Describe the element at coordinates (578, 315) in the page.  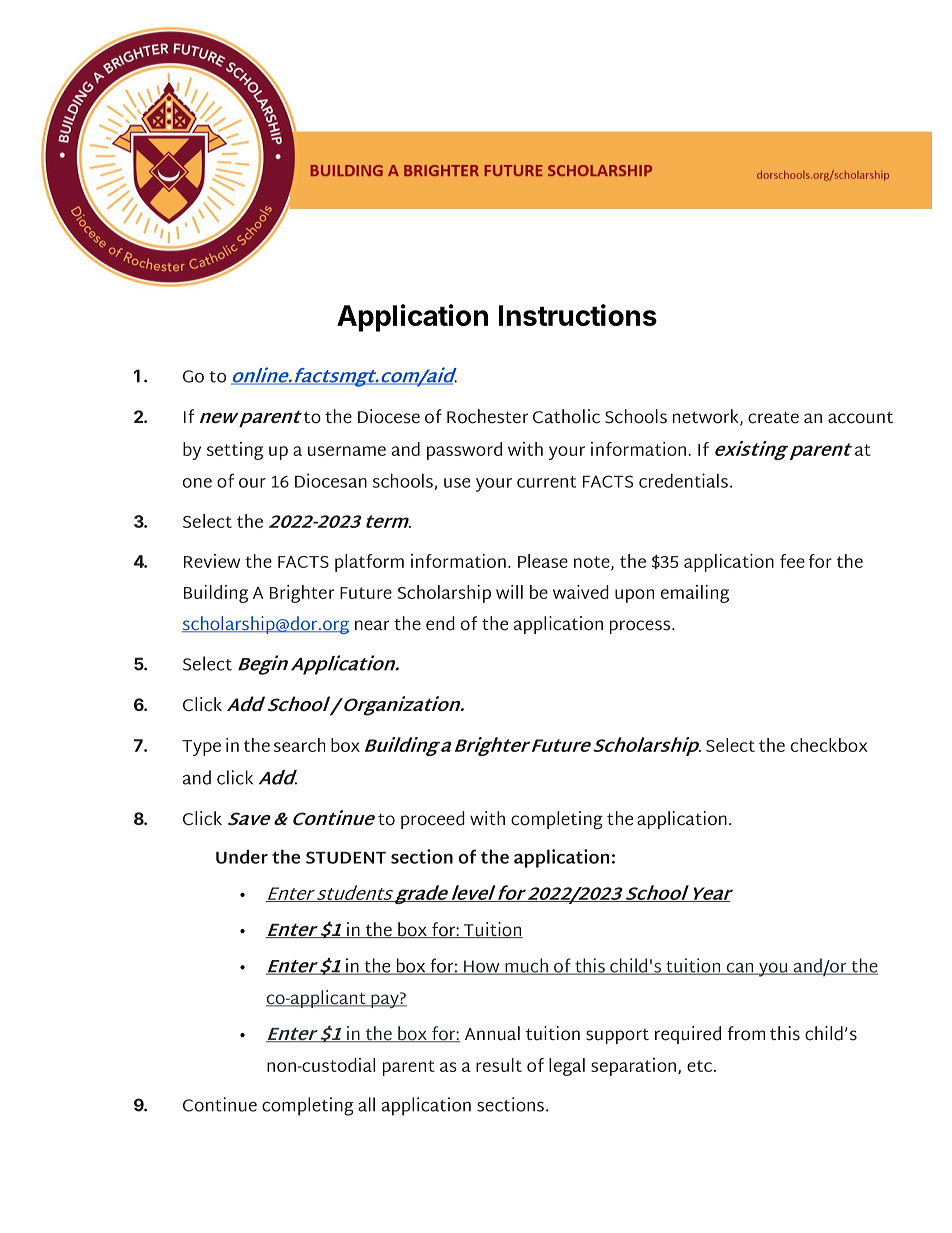
I see `Instructions` at that location.
